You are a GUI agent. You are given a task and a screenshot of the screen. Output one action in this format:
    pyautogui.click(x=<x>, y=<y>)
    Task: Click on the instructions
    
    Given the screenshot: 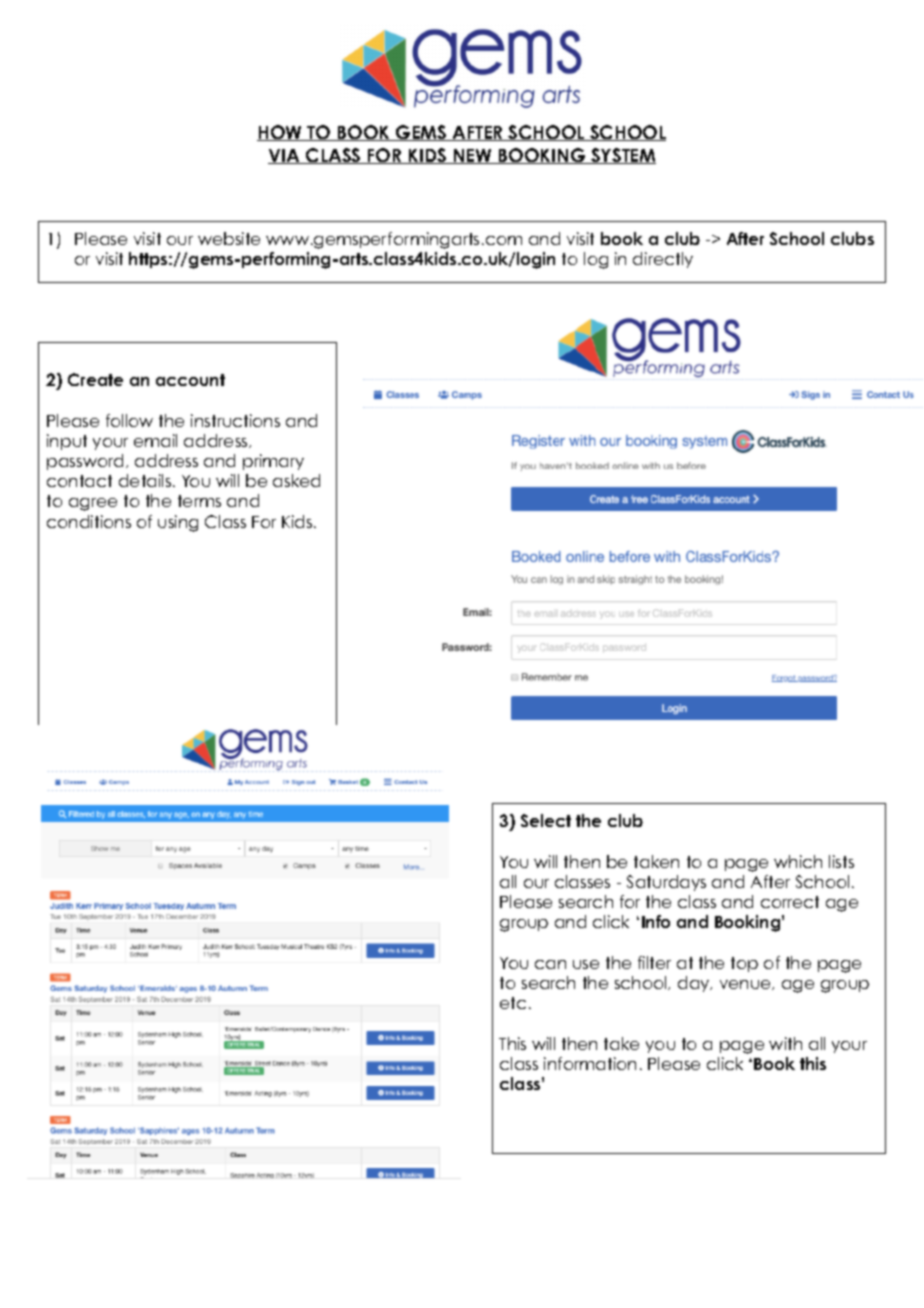 What is the action you would take?
    pyautogui.click(x=235, y=420)
